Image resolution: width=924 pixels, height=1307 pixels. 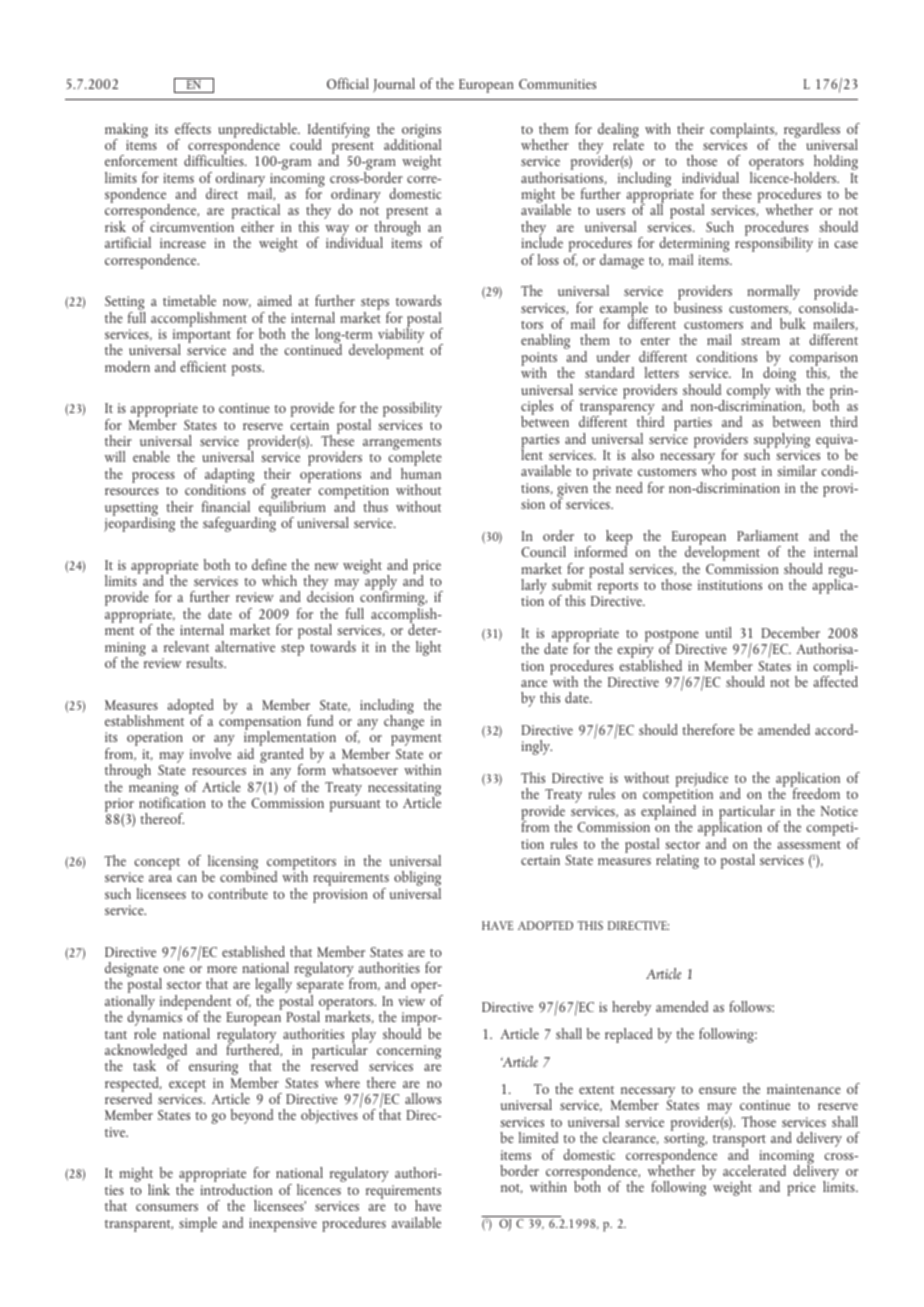 What do you see at coordinates (839, 811) in the screenshot?
I see `Notice` at bounding box center [839, 811].
